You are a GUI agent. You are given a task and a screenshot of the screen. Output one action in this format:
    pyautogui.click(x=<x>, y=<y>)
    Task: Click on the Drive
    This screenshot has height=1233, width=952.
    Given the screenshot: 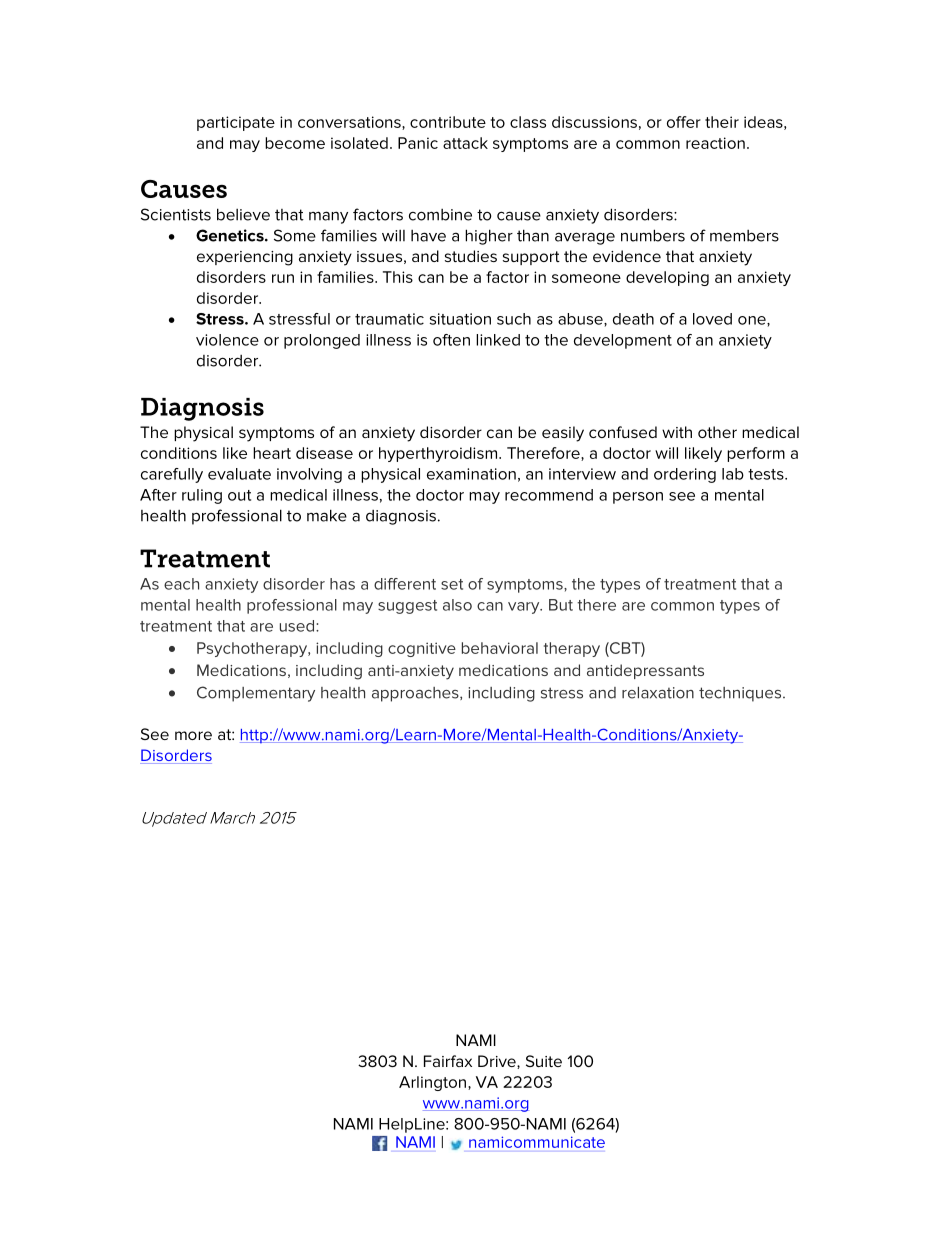 What is the action you would take?
    pyautogui.click(x=498, y=1062)
